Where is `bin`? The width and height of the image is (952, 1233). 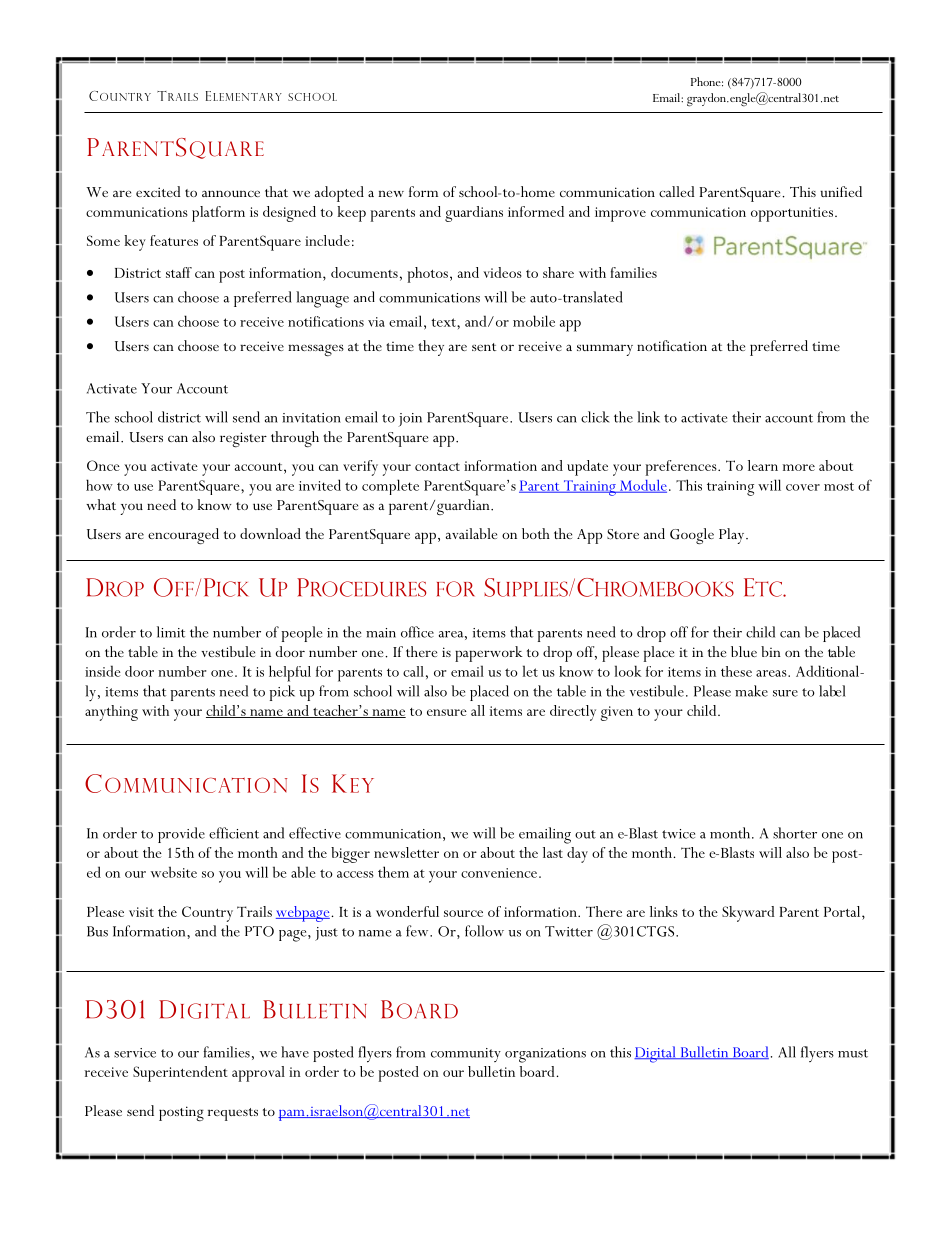
bin is located at coordinates (771, 651).
